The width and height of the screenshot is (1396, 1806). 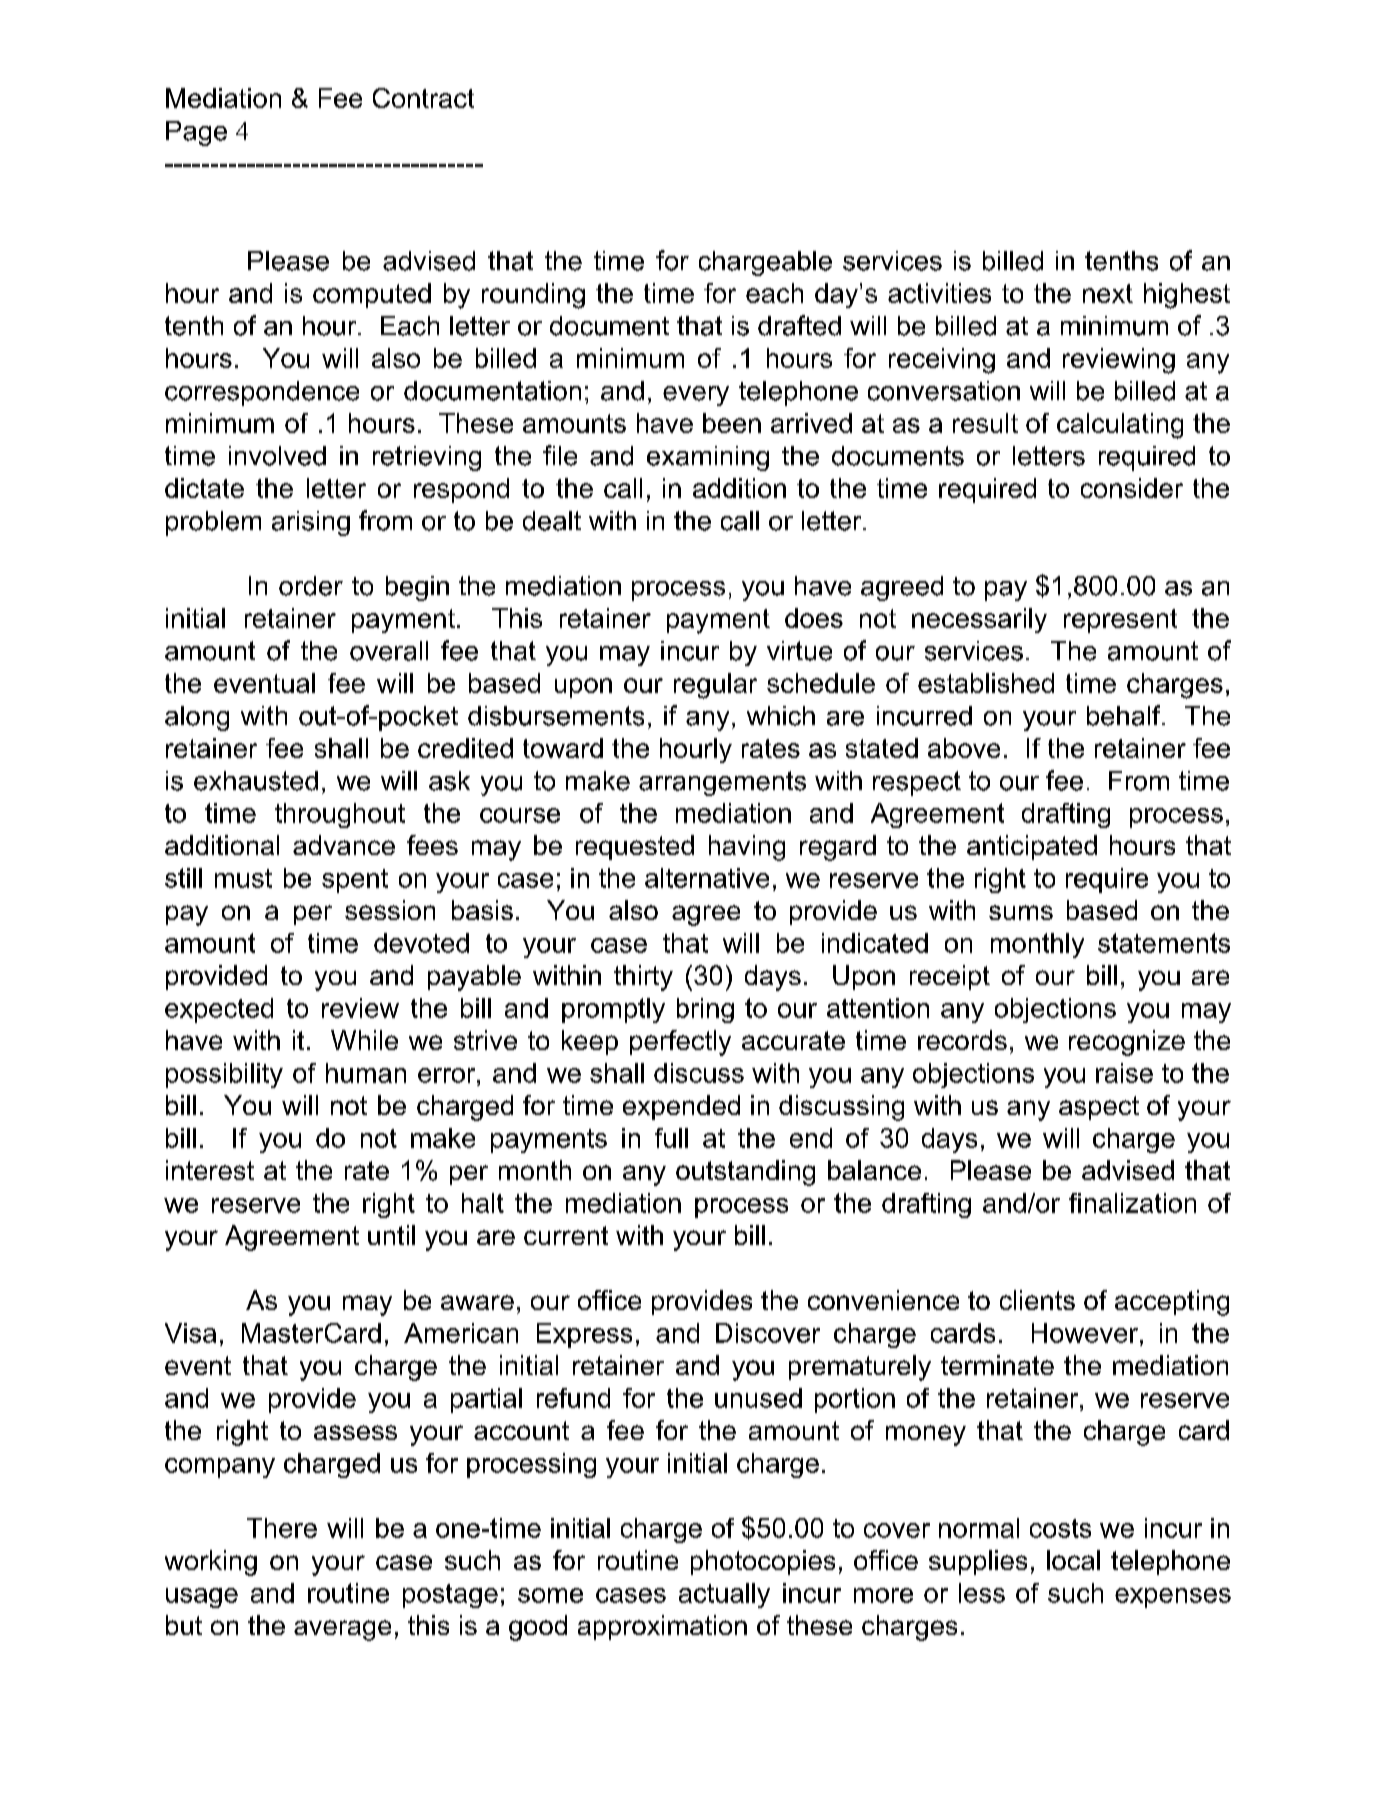 What do you see at coordinates (1073, 1560) in the screenshot?
I see `local` at bounding box center [1073, 1560].
